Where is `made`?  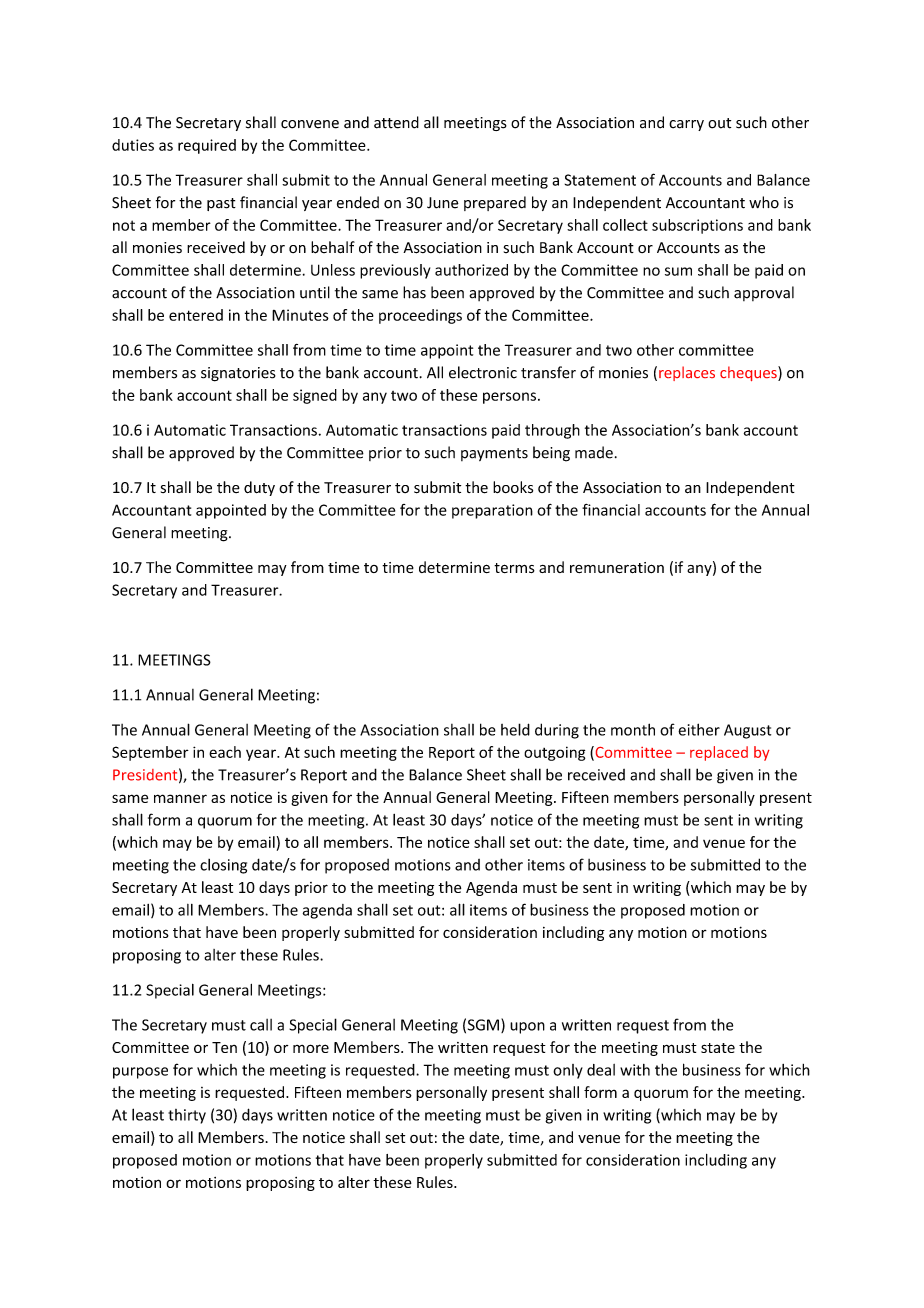
made is located at coordinates (594, 452).
